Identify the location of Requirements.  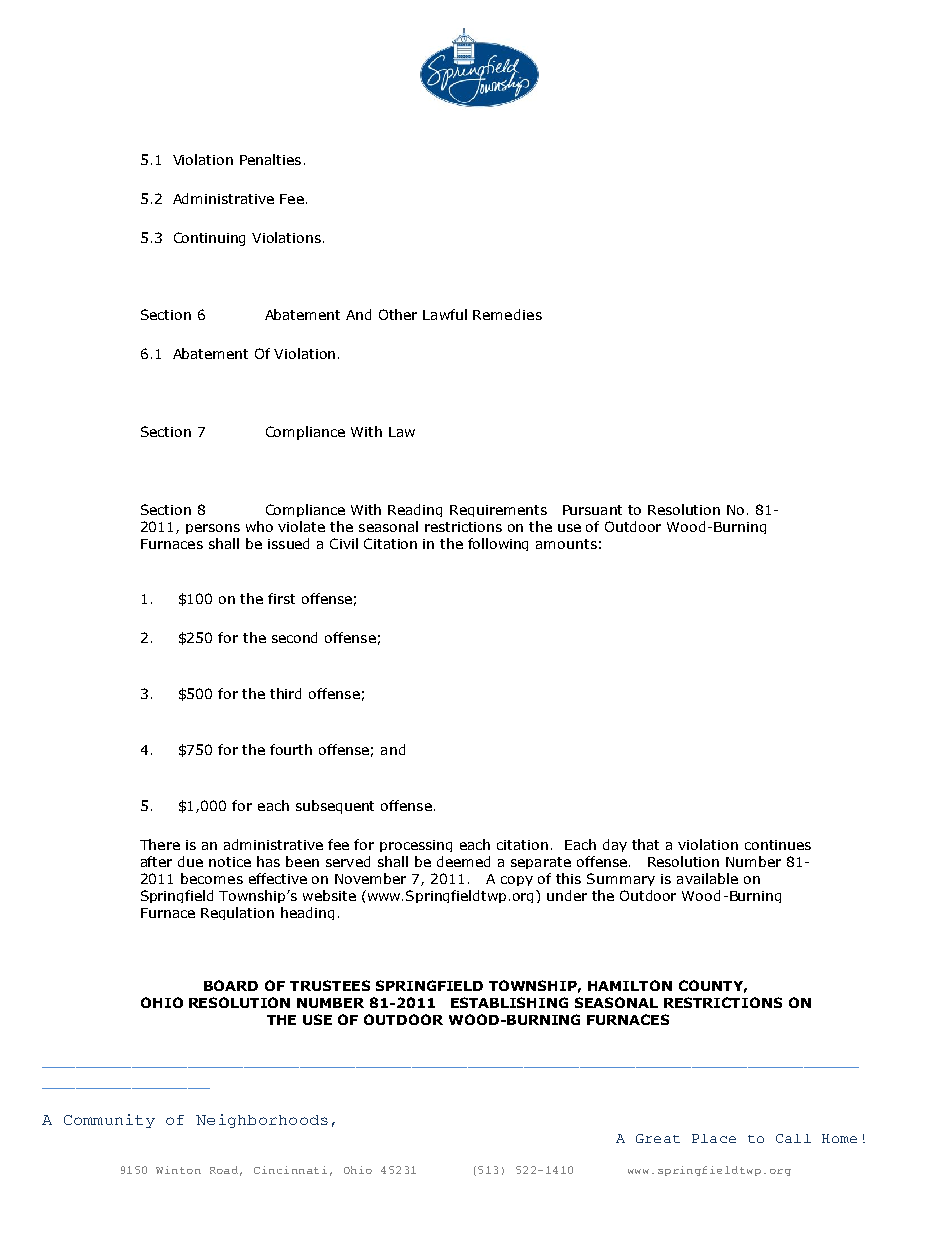
(498, 511).
